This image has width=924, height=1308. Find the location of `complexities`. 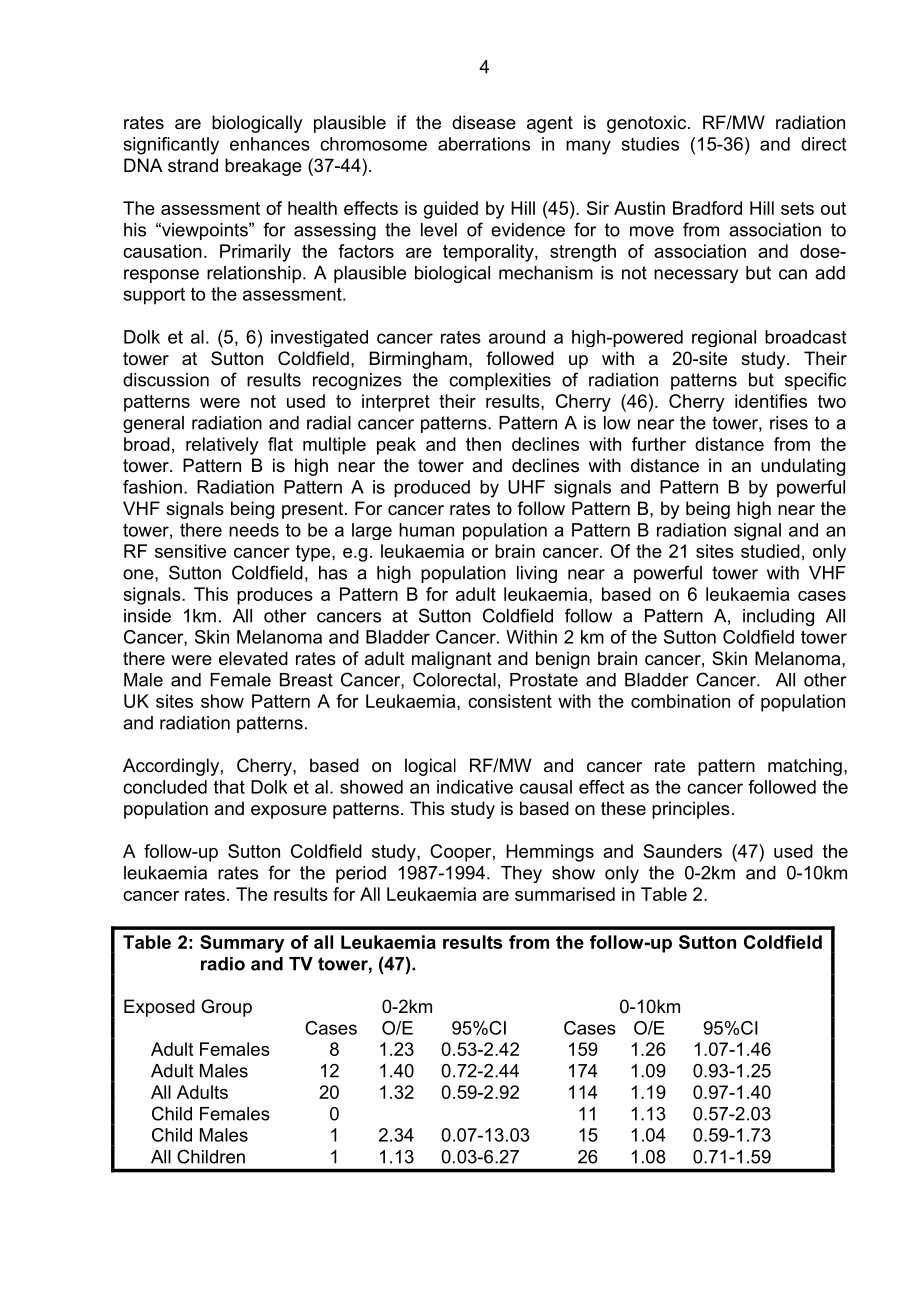

complexities is located at coordinates (500, 381).
